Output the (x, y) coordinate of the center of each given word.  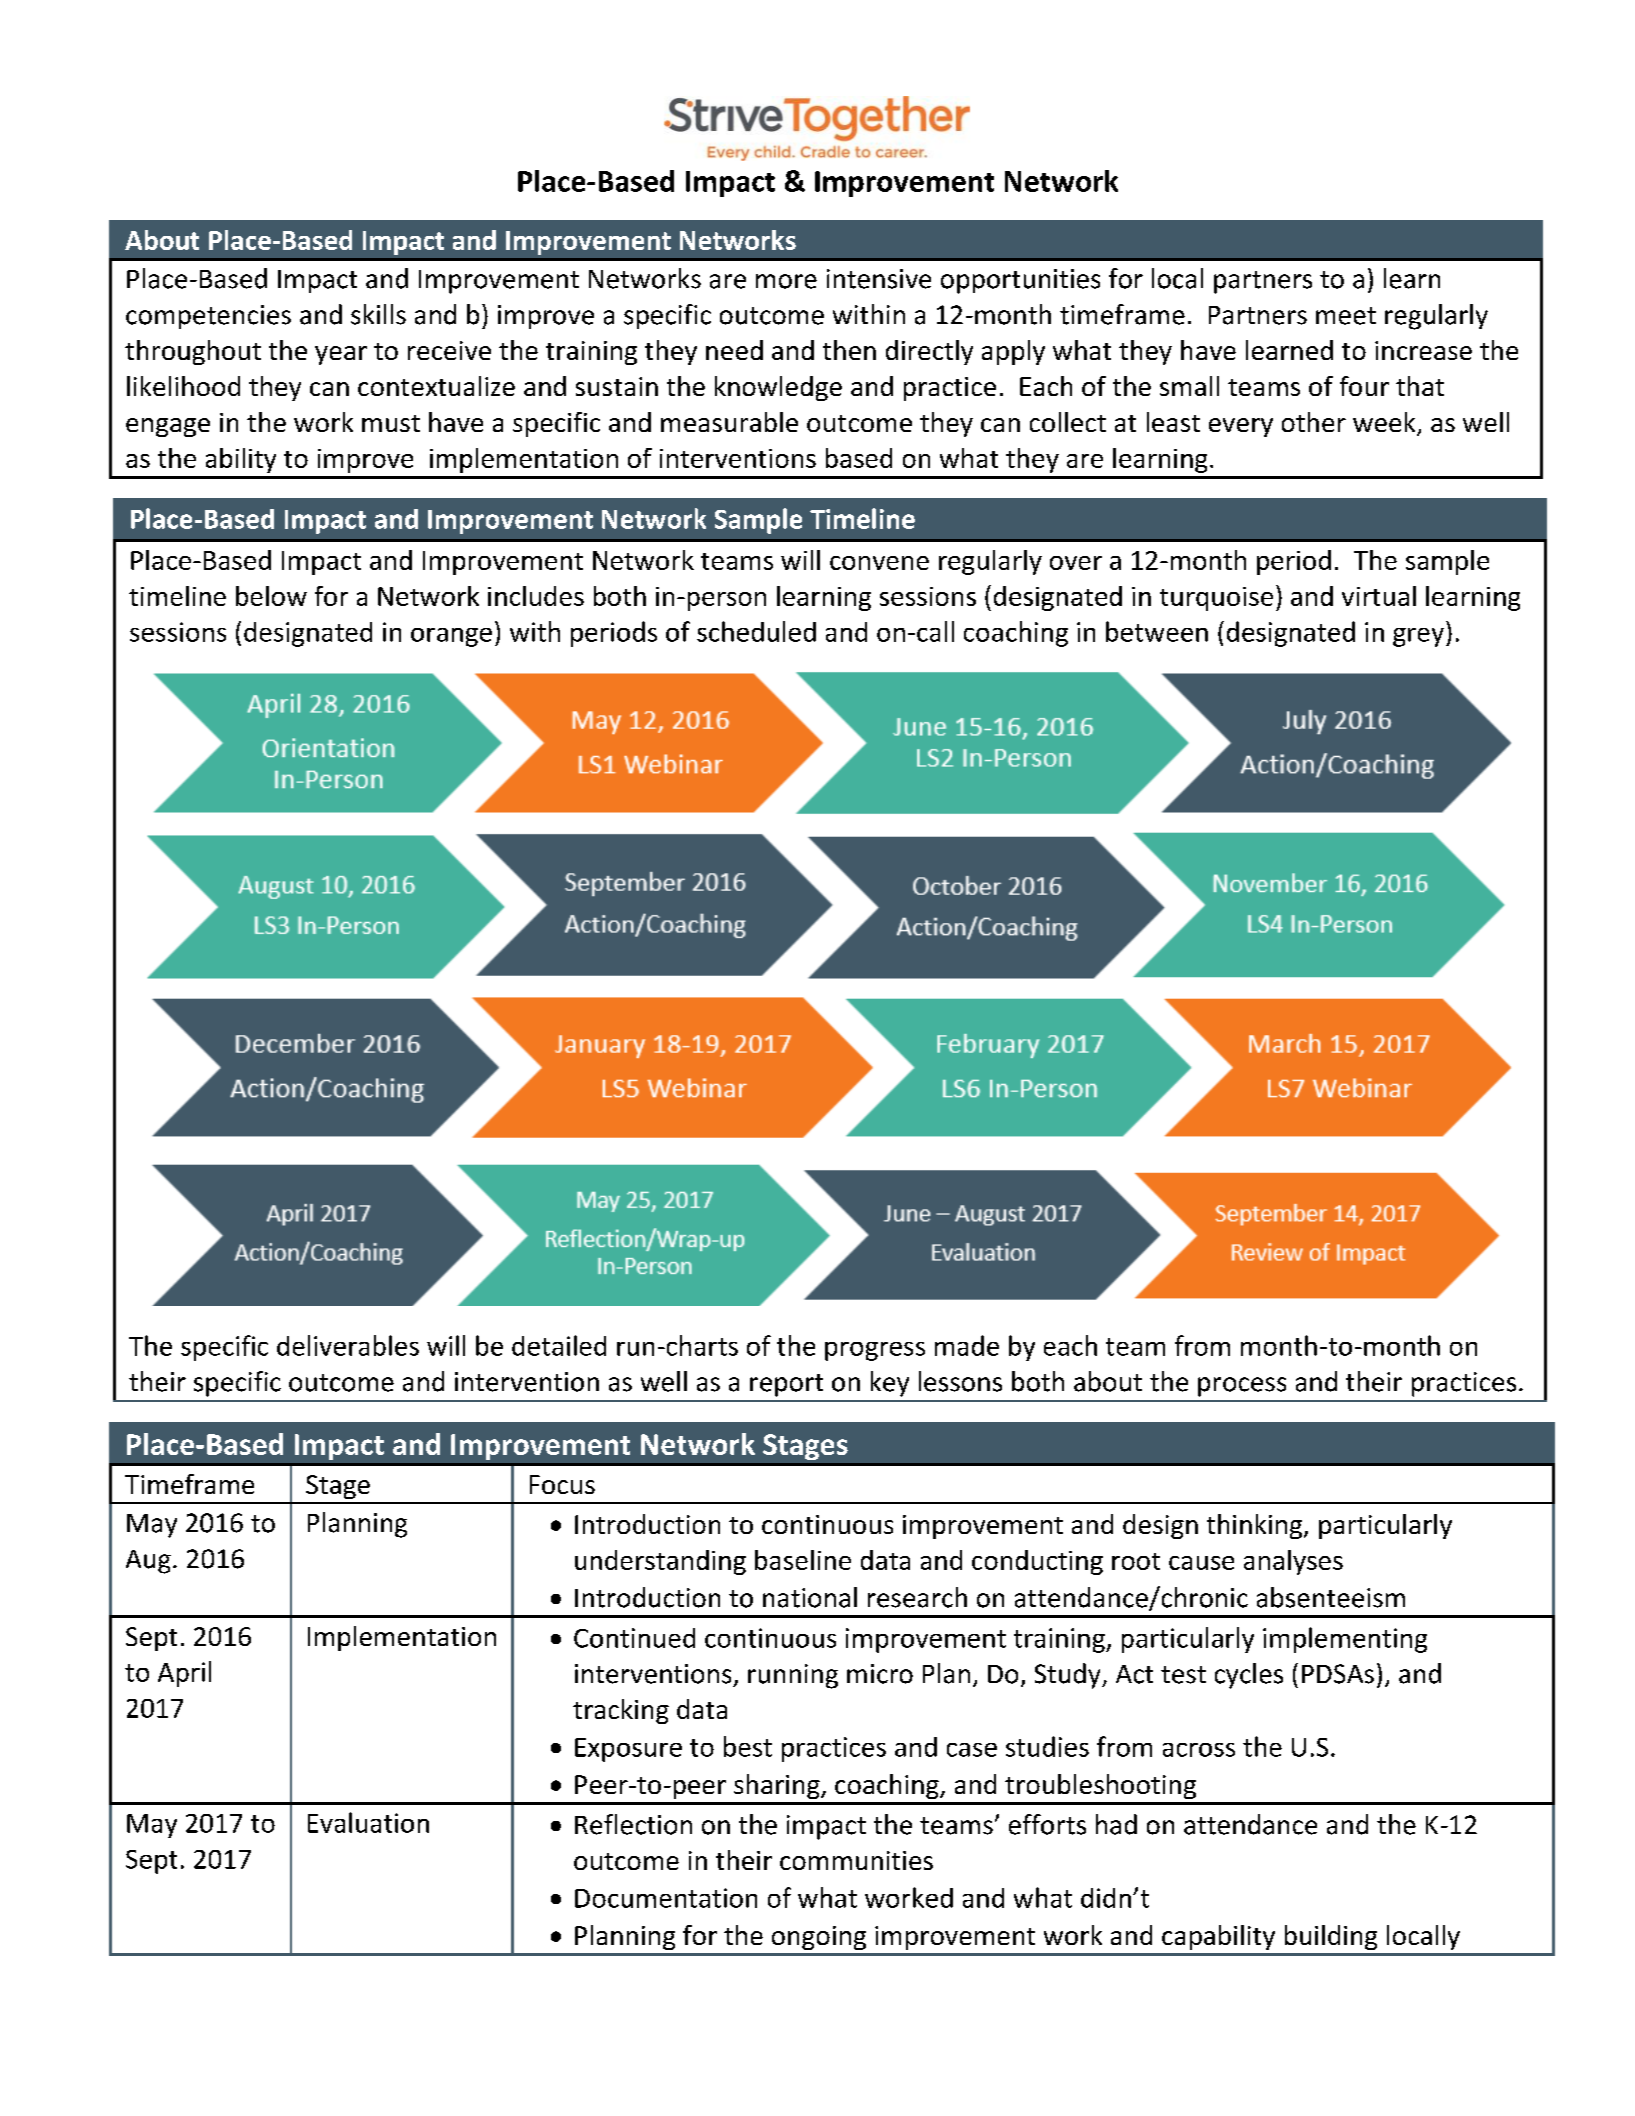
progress (875, 1351)
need (734, 350)
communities (856, 1860)
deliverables (348, 1345)
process (1242, 1387)
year (341, 355)
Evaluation (368, 1822)
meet (1346, 316)
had (1116, 1824)
